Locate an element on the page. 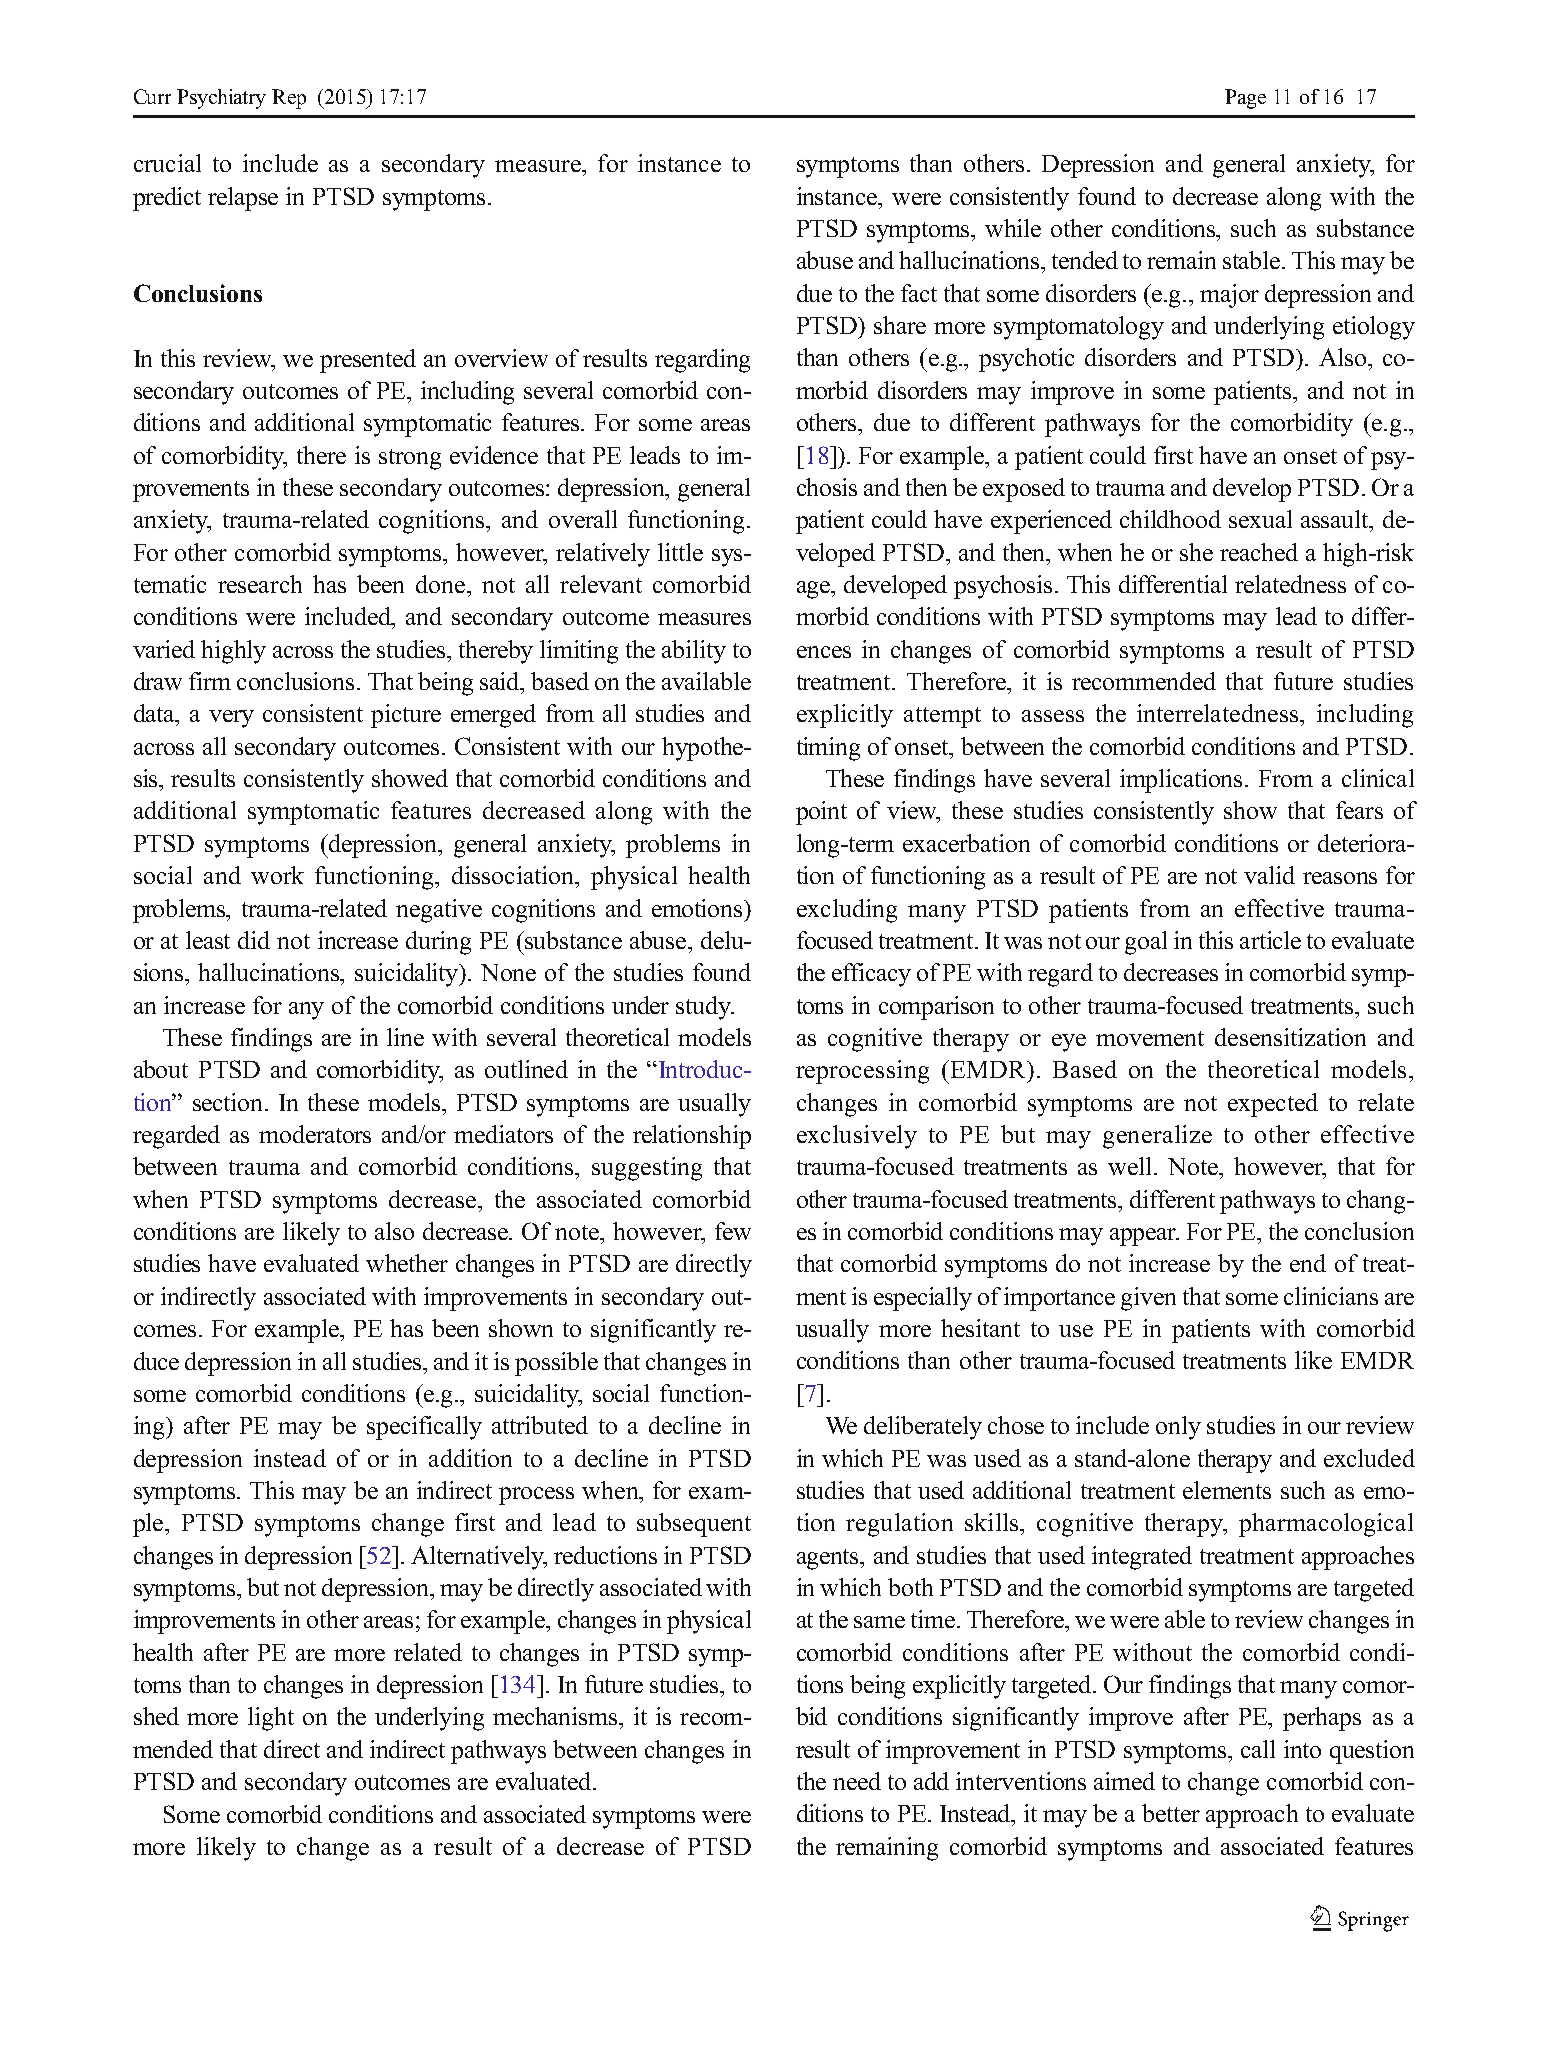 Image resolution: width=1547 pixels, height=2055 pixels. appear is located at coordinates (1144, 1237).
